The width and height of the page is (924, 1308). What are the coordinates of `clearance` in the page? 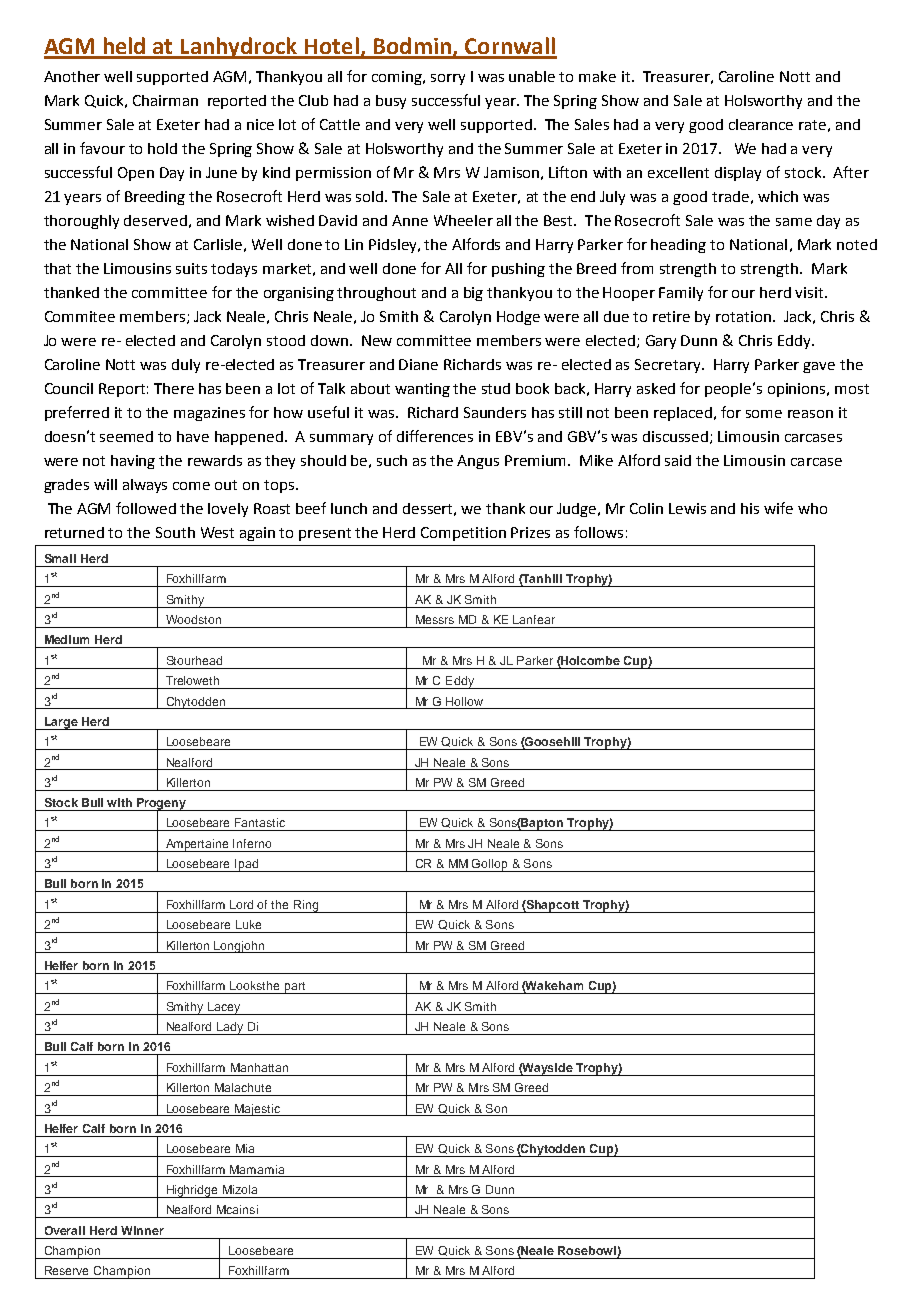 It's located at (761, 124).
